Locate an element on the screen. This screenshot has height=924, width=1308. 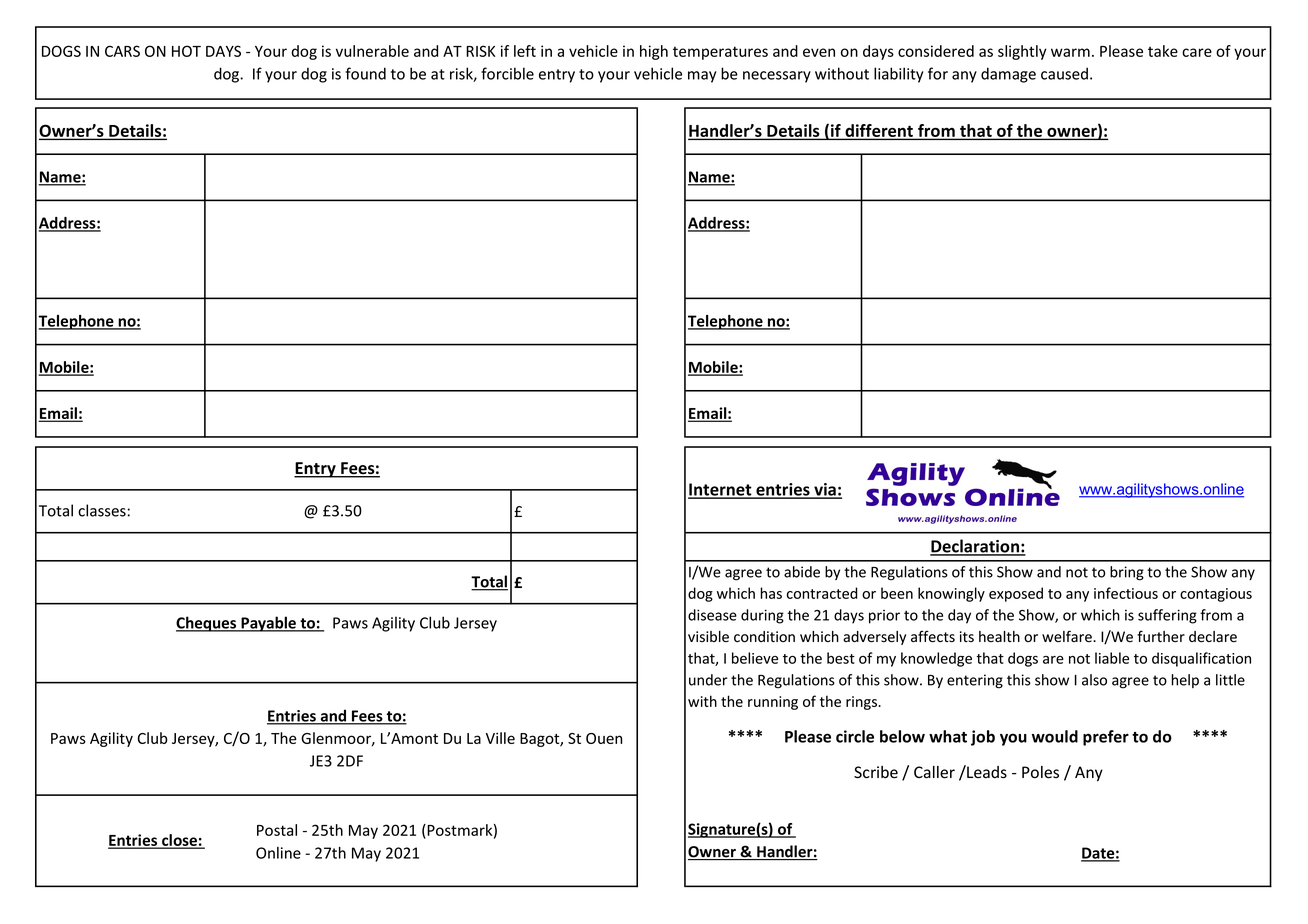
Cheques is located at coordinates (207, 624).
